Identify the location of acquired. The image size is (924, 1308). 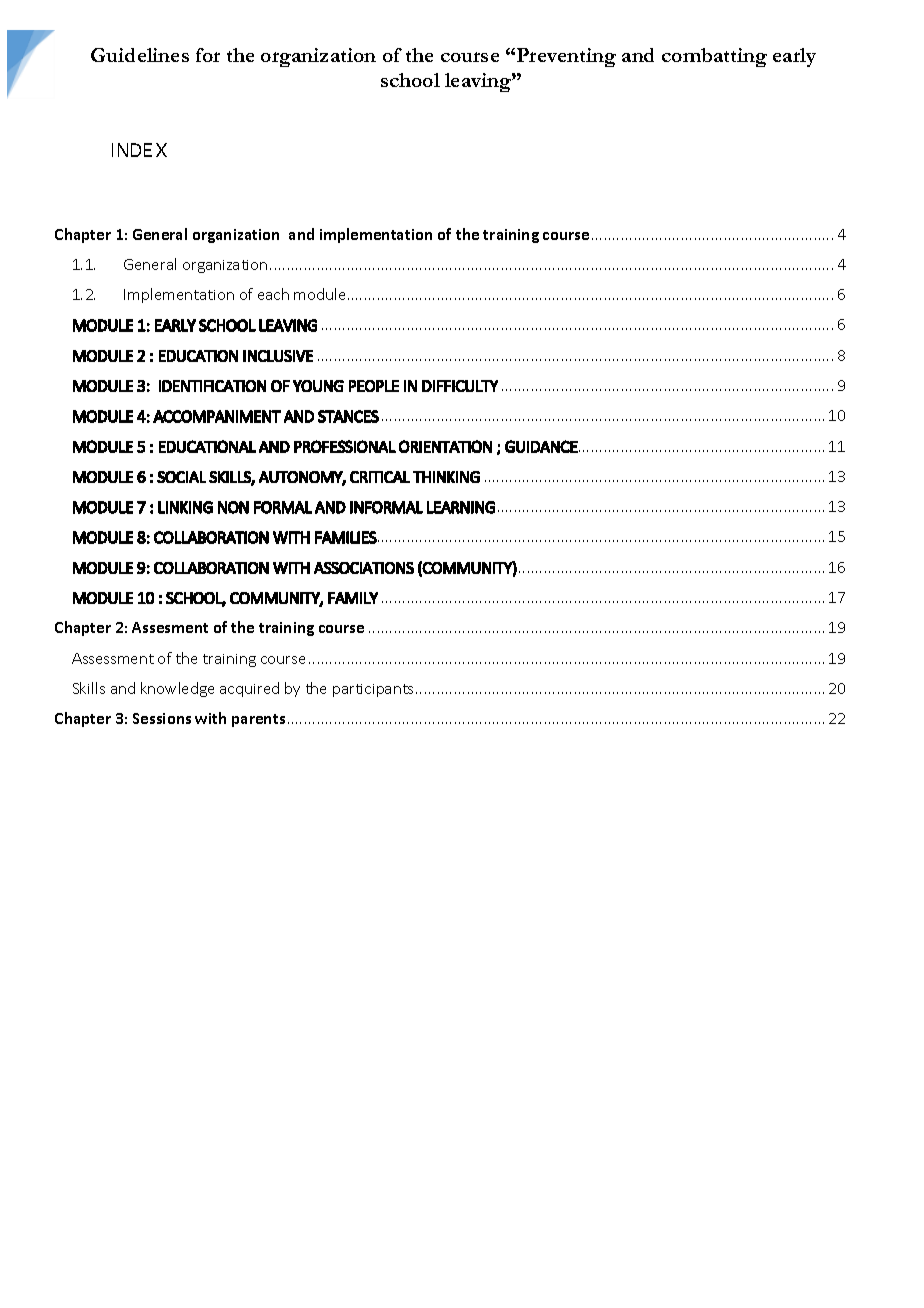
(249, 689).
